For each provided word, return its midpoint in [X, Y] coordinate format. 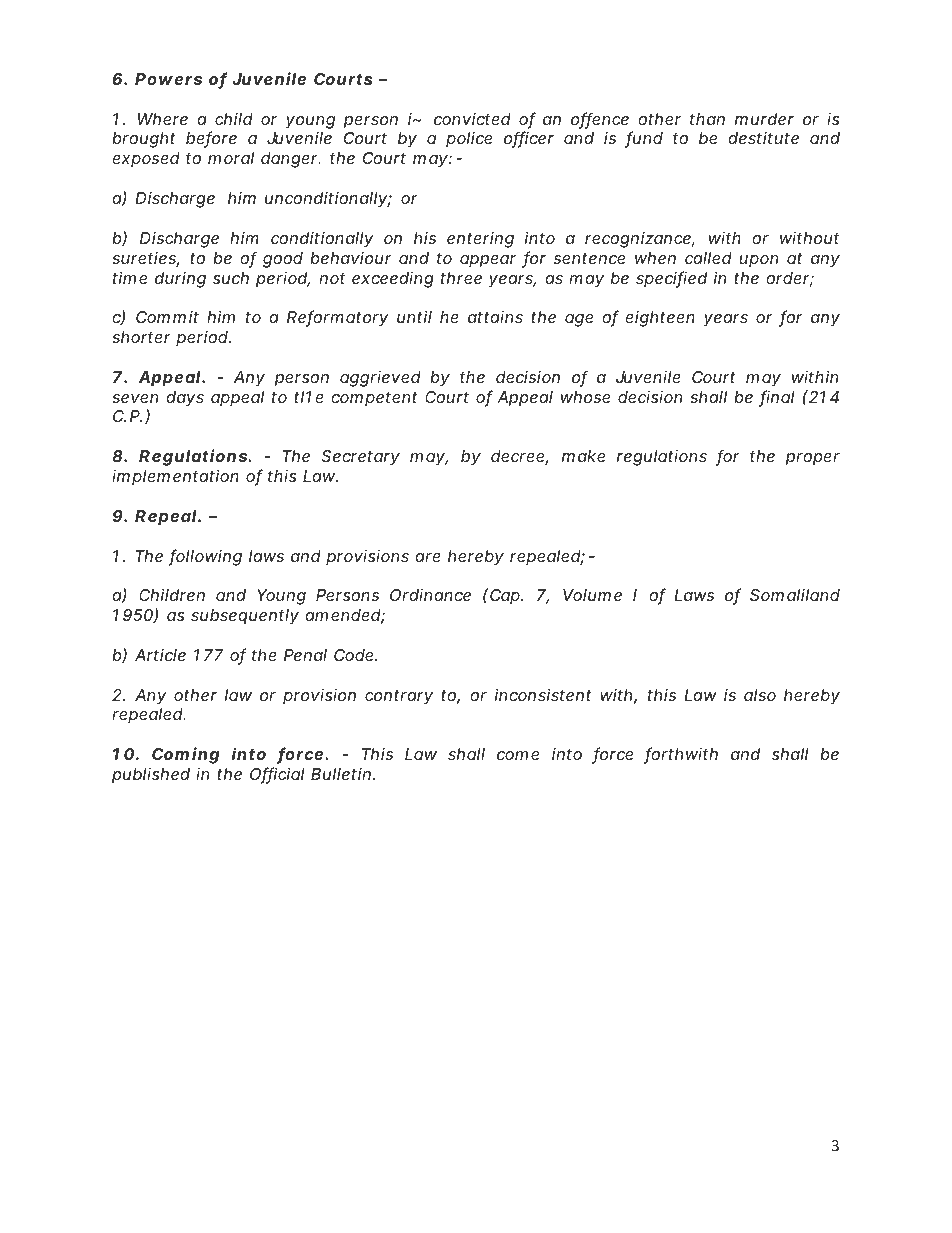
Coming [186, 755]
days [185, 399]
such [231, 278]
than [707, 119]
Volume [592, 595]
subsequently [245, 617]
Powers [168, 79]
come [518, 755]
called [708, 258]
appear [488, 261]
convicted [472, 119]
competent [374, 399]
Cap [506, 597]
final [777, 398]
